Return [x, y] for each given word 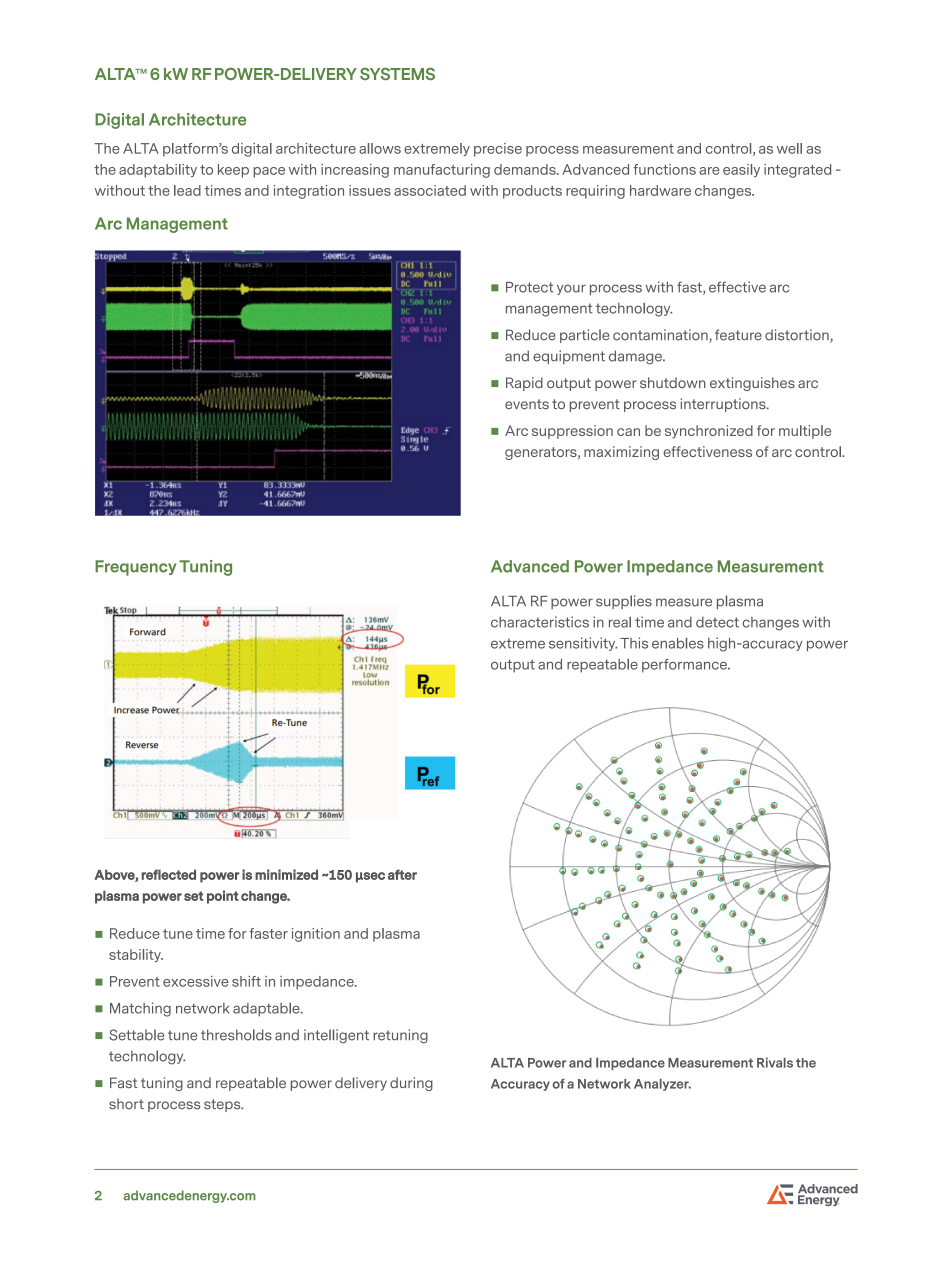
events [527, 404]
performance [685, 666]
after [402, 874]
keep [233, 171]
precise [498, 150]
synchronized [709, 432]
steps [223, 1105]
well [789, 148]
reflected [168, 874]
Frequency [135, 568]
